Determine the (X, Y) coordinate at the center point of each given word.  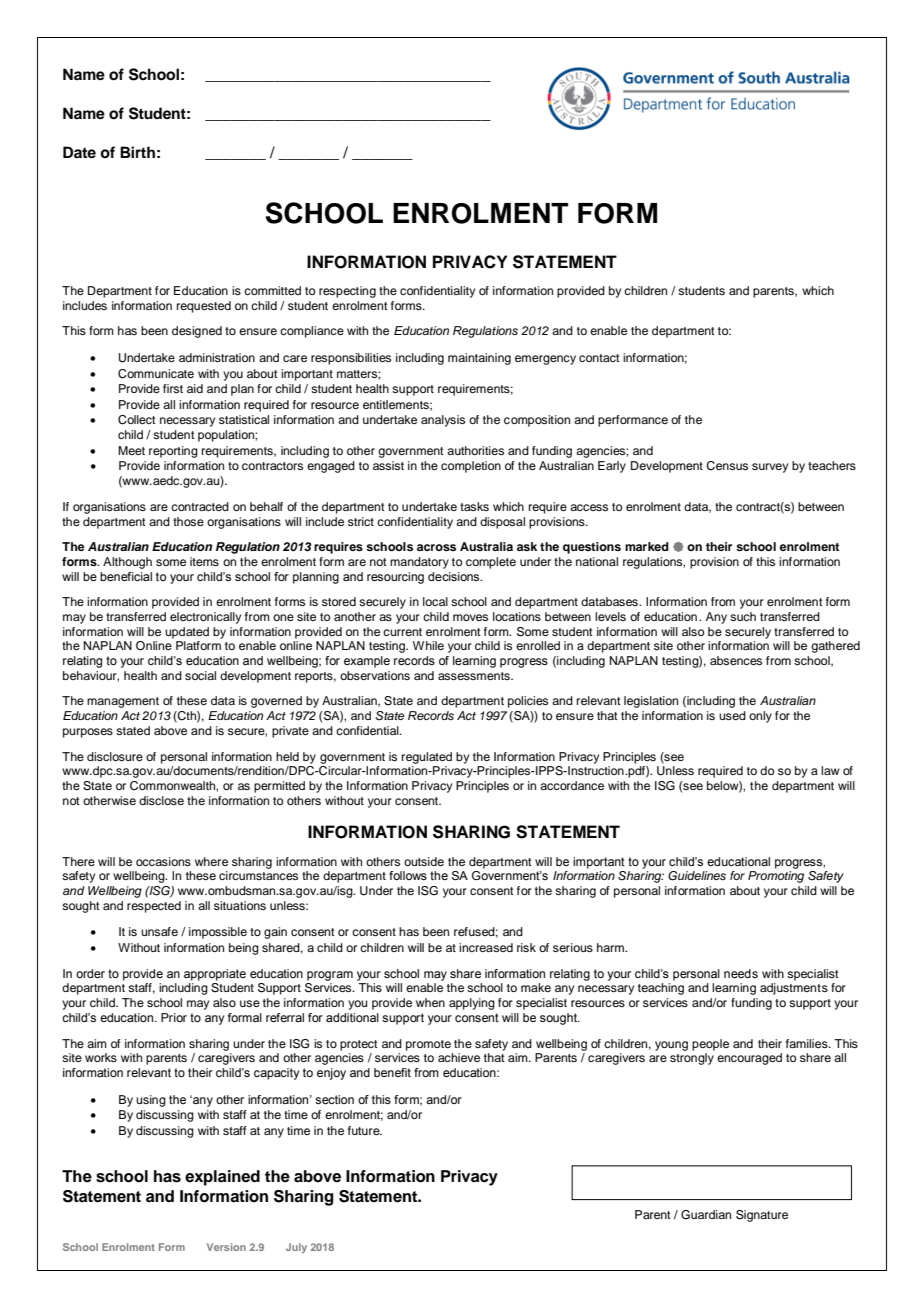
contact (599, 358)
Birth (137, 152)
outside (424, 861)
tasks (474, 506)
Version (226, 1247)
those (188, 521)
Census (727, 466)
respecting (347, 292)
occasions (163, 861)
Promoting (776, 877)
